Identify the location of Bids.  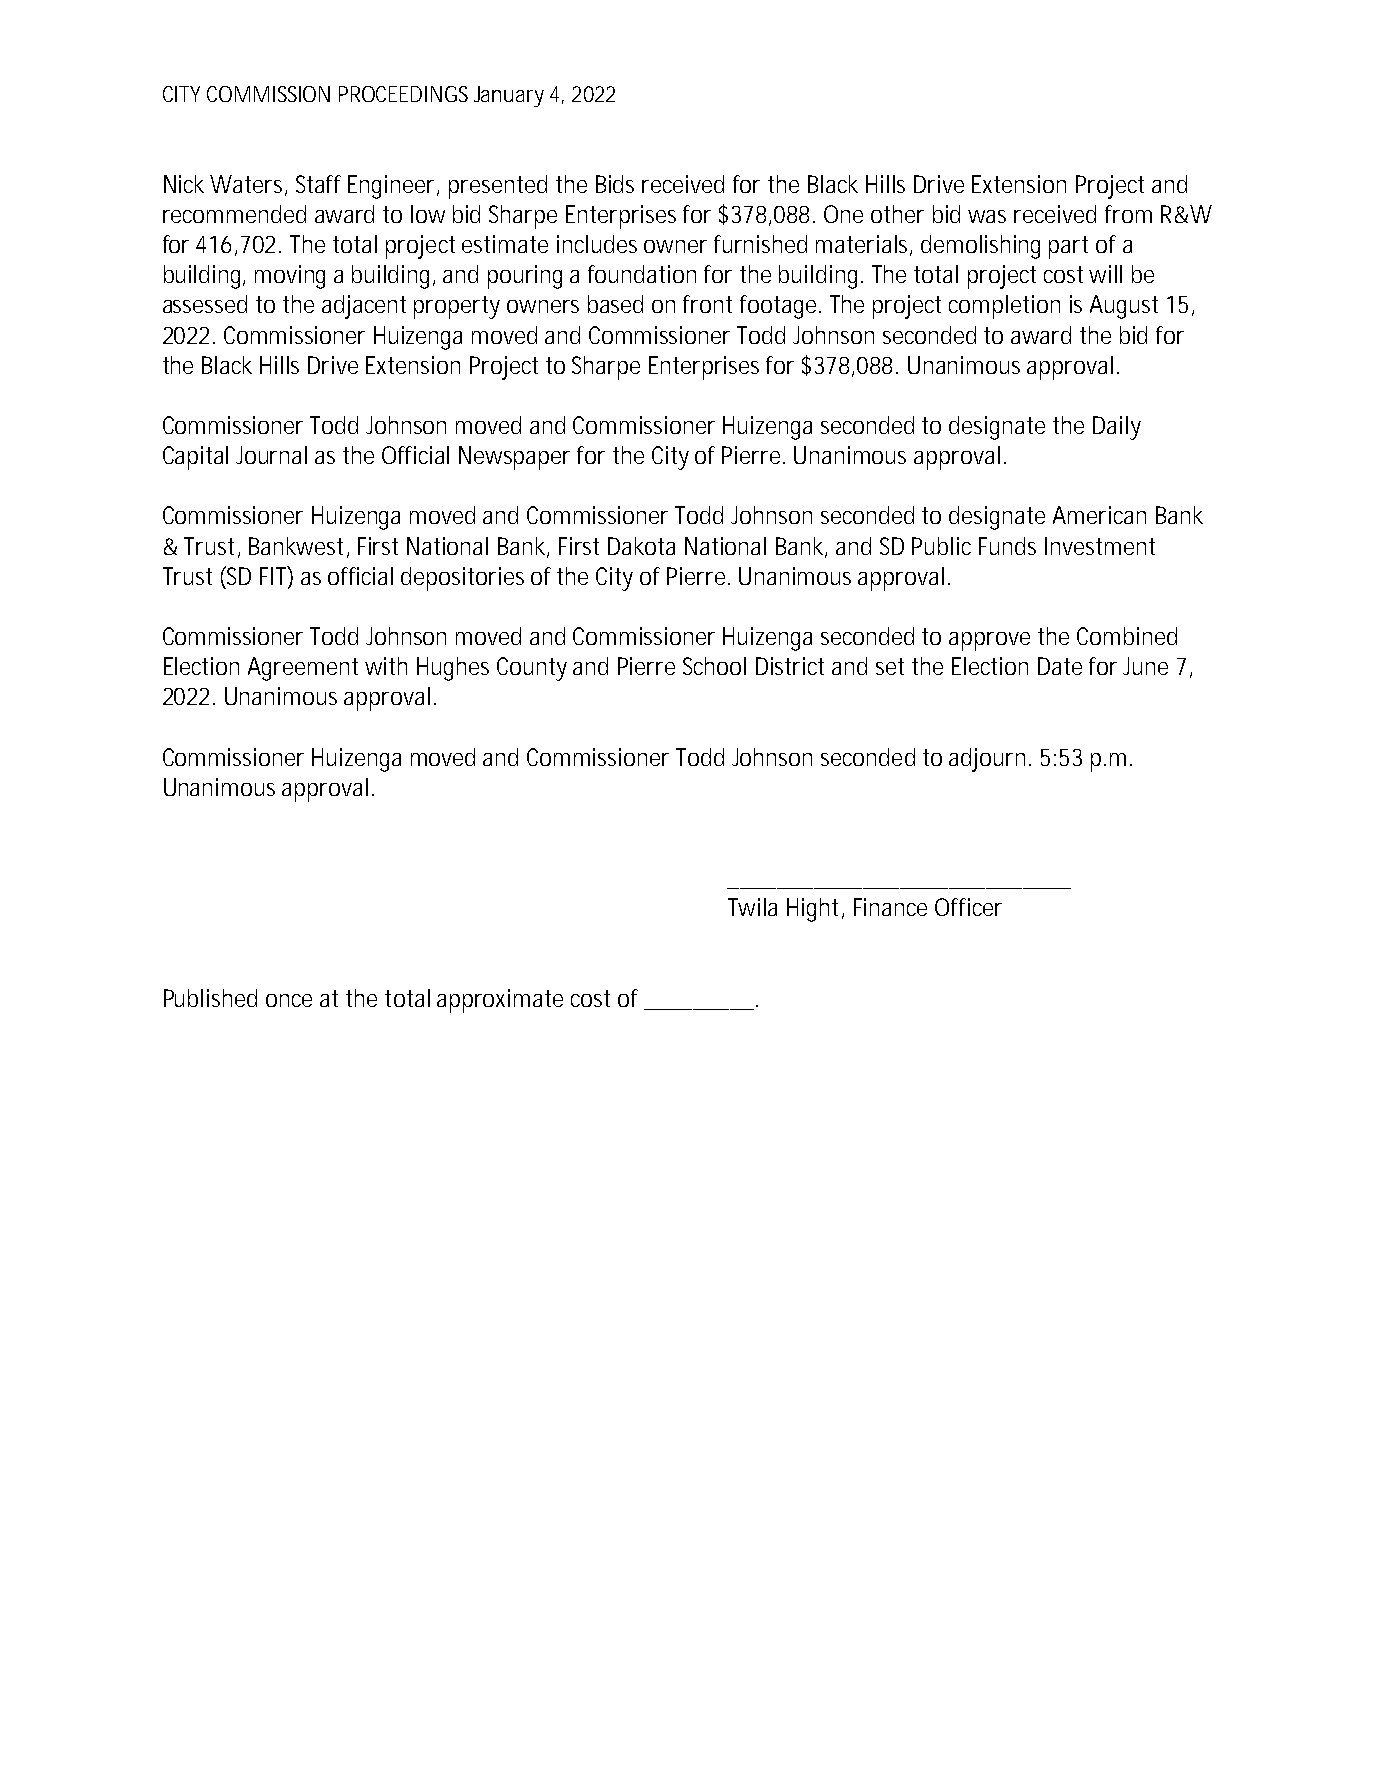
(615, 184).
